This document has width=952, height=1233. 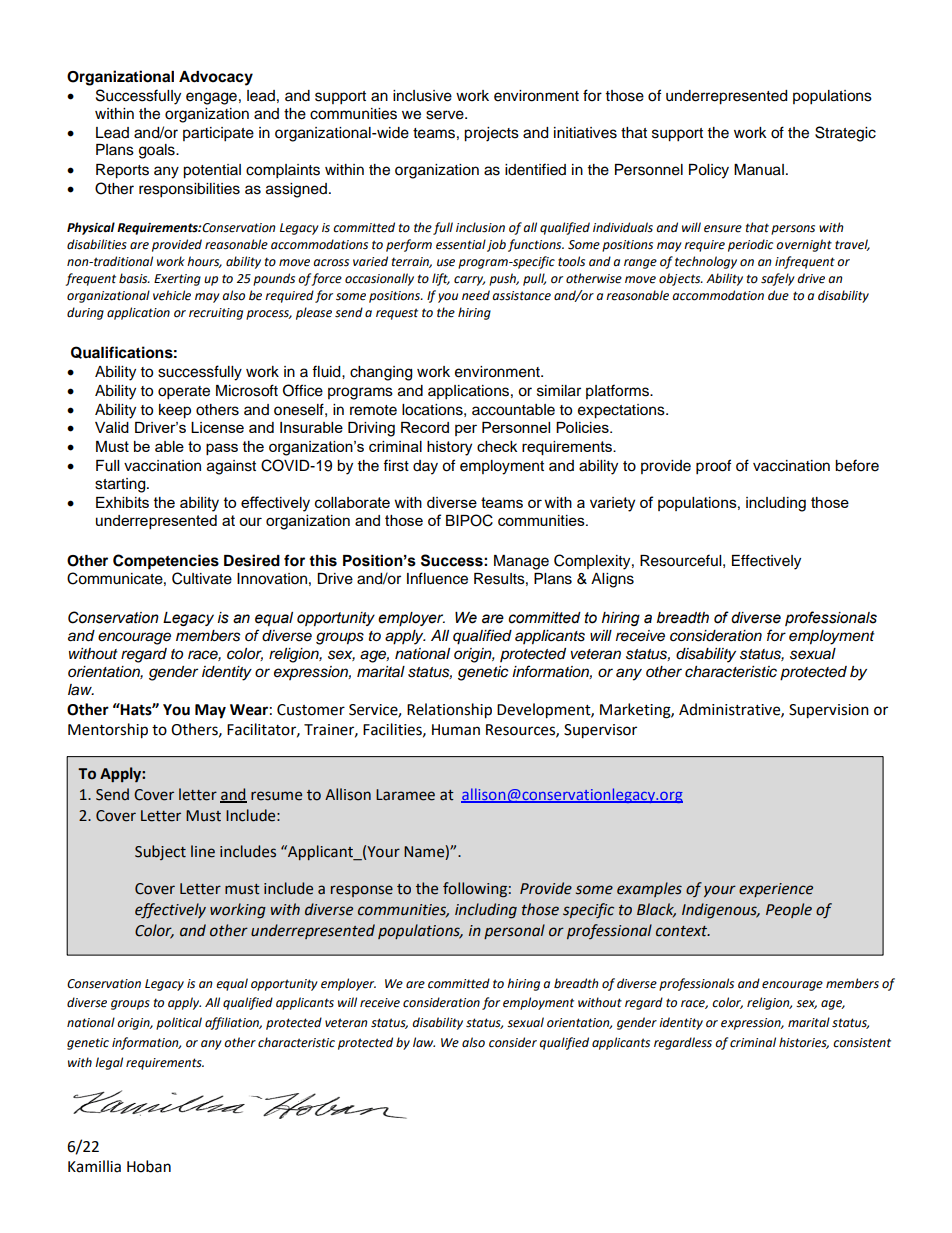 What do you see at coordinates (829, 711) in the document?
I see `Supervision` at bounding box center [829, 711].
